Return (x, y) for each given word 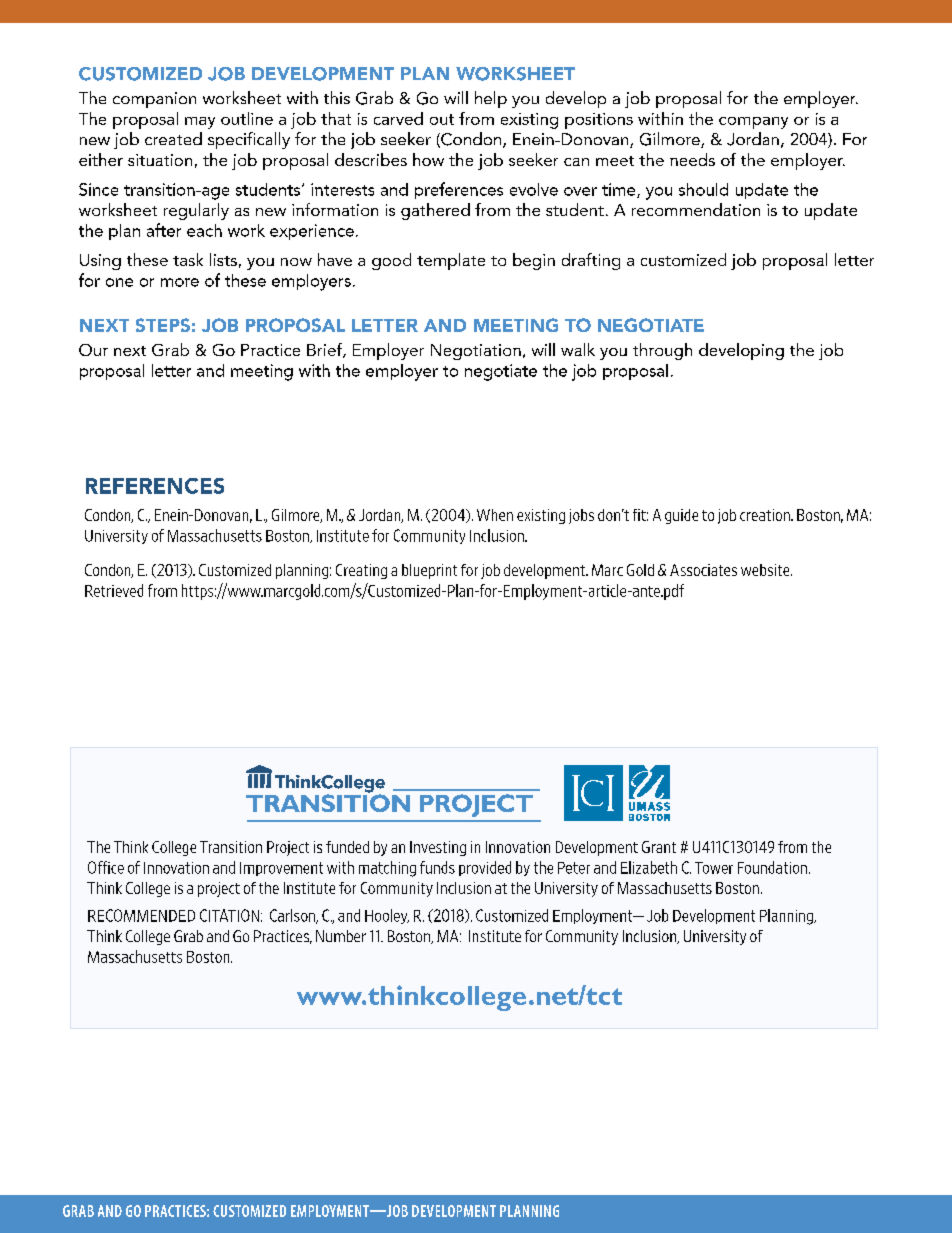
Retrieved (114, 590)
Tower (714, 868)
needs (692, 159)
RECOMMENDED (141, 915)
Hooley (387, 916)
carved (398, 118)
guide (681, 516)
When (495, 515)
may (200, 123)
